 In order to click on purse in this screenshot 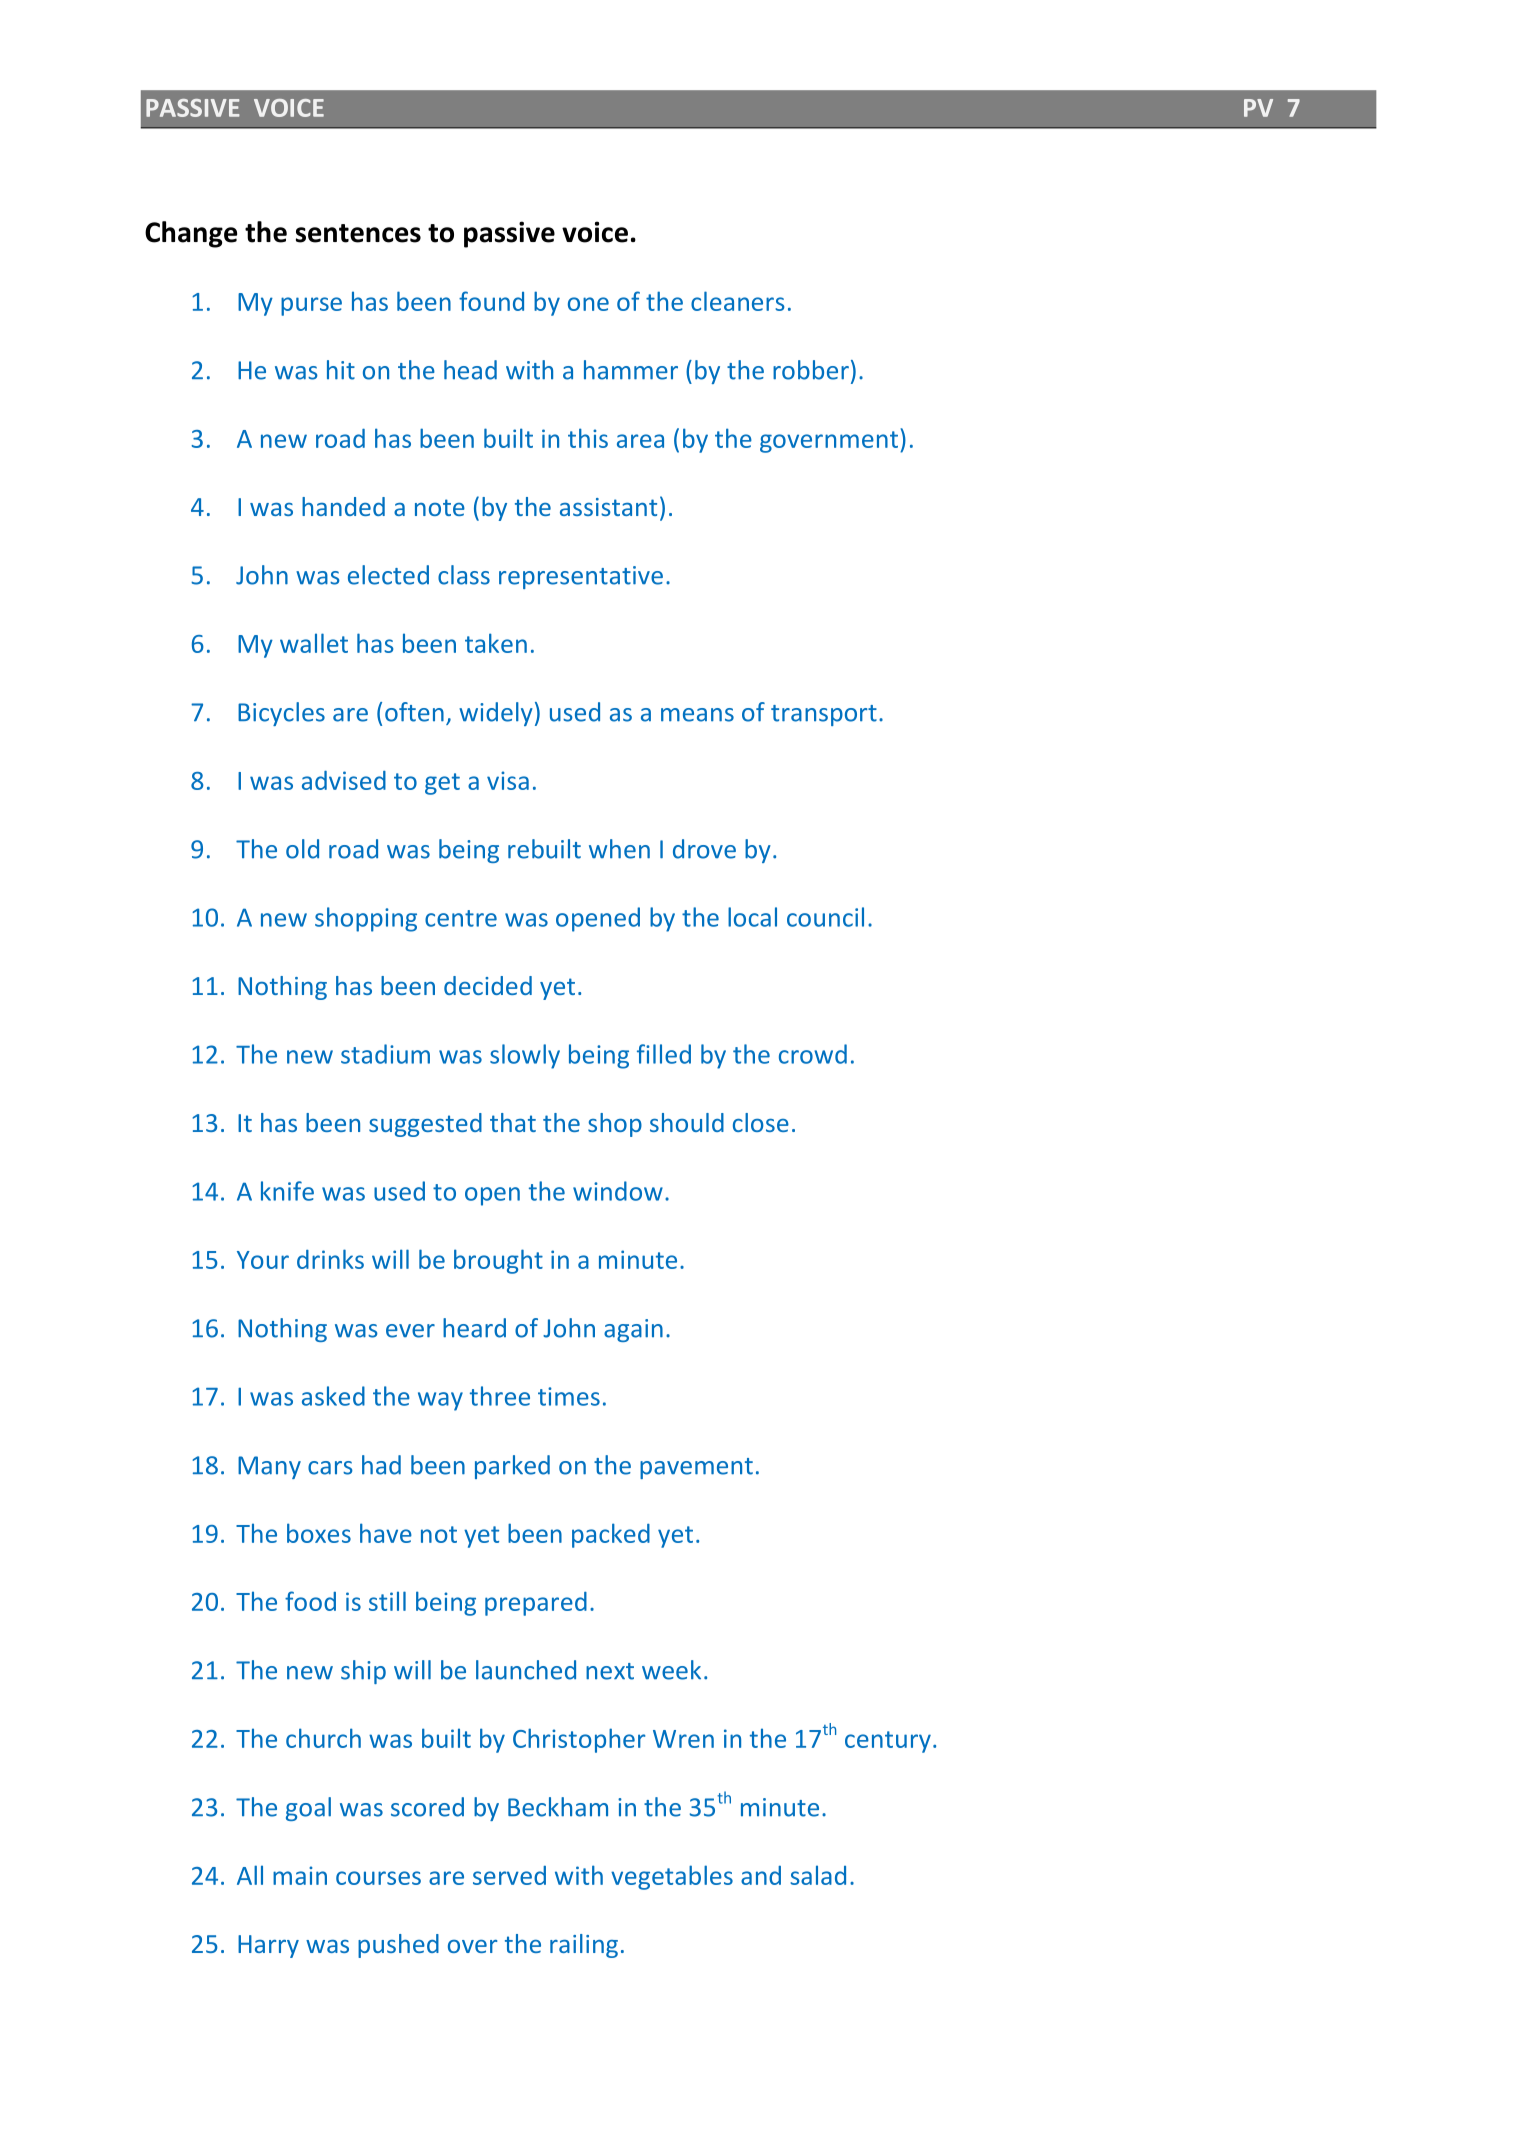, I will do `click(311, 306)`.
